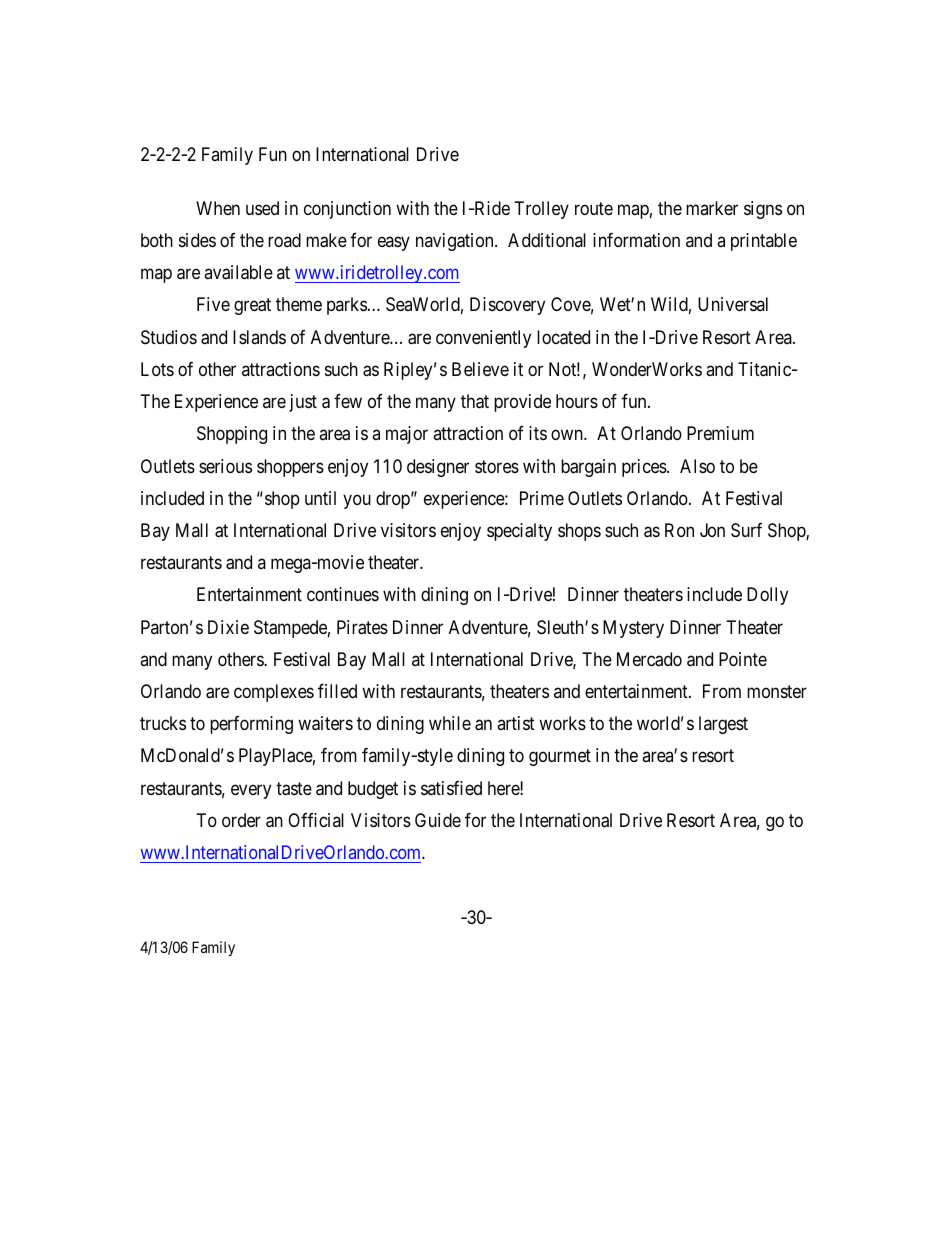 Image resolution: width=952 pixels, height=1233 pixels. Describe the element at coordinates (251, 791) in the screenshot. I see `every` at that location.
